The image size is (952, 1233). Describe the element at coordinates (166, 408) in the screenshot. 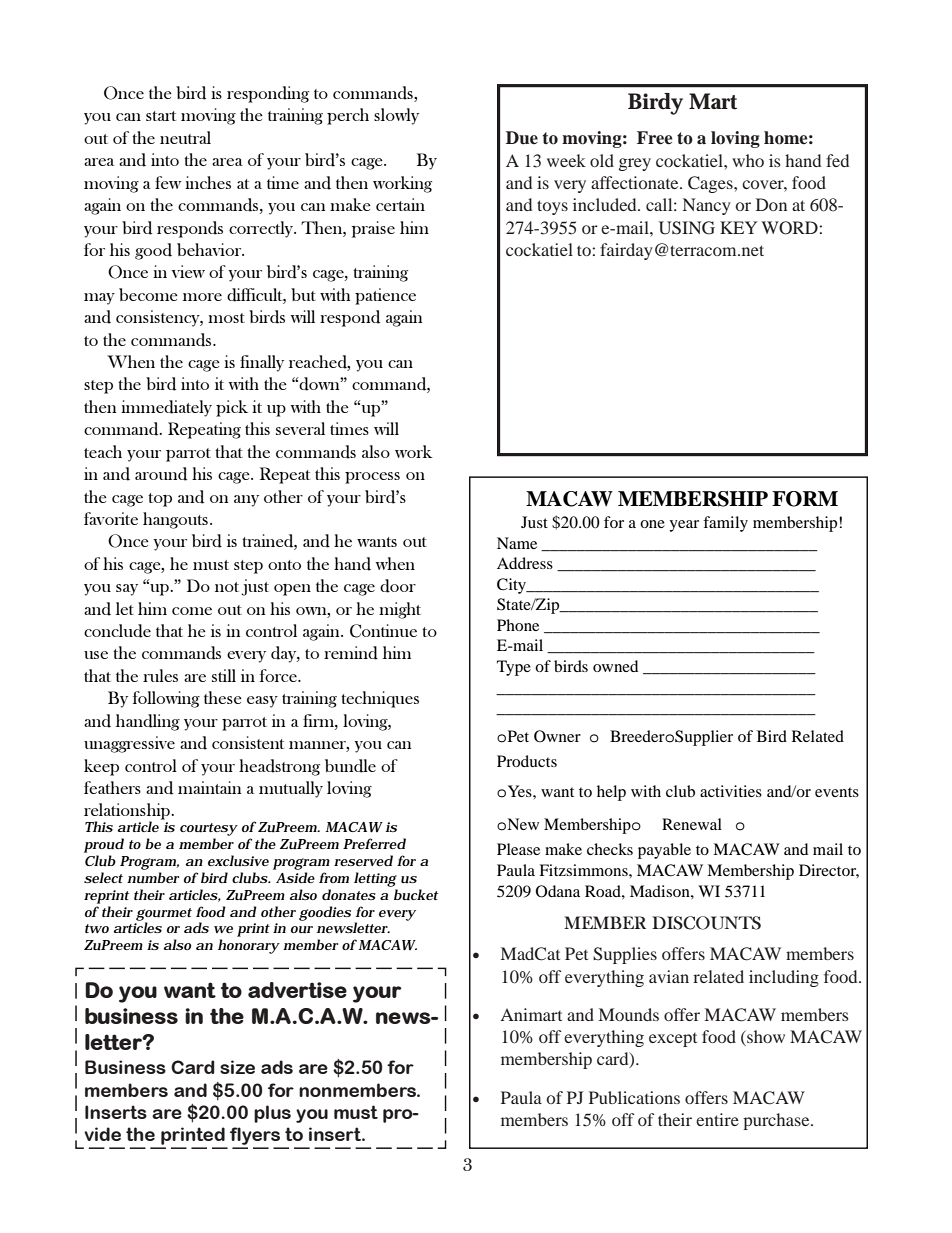

I see `immediately` at that location.
